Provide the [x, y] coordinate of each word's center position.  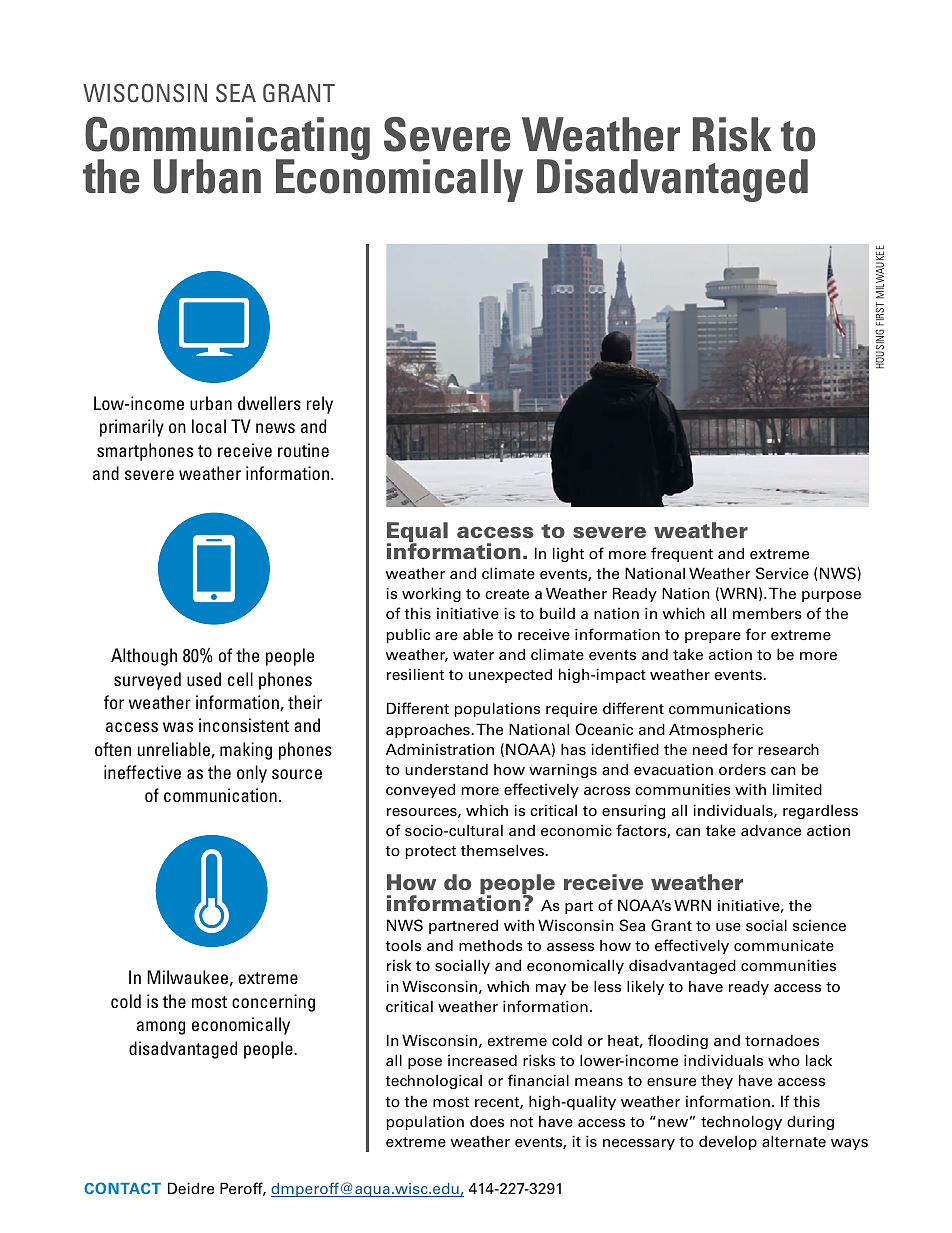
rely [320, 405]
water [473, 655]
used [204, 679]
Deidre [191, 1188]
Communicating [227, 140]
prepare [713, 637]
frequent [682, 554]
